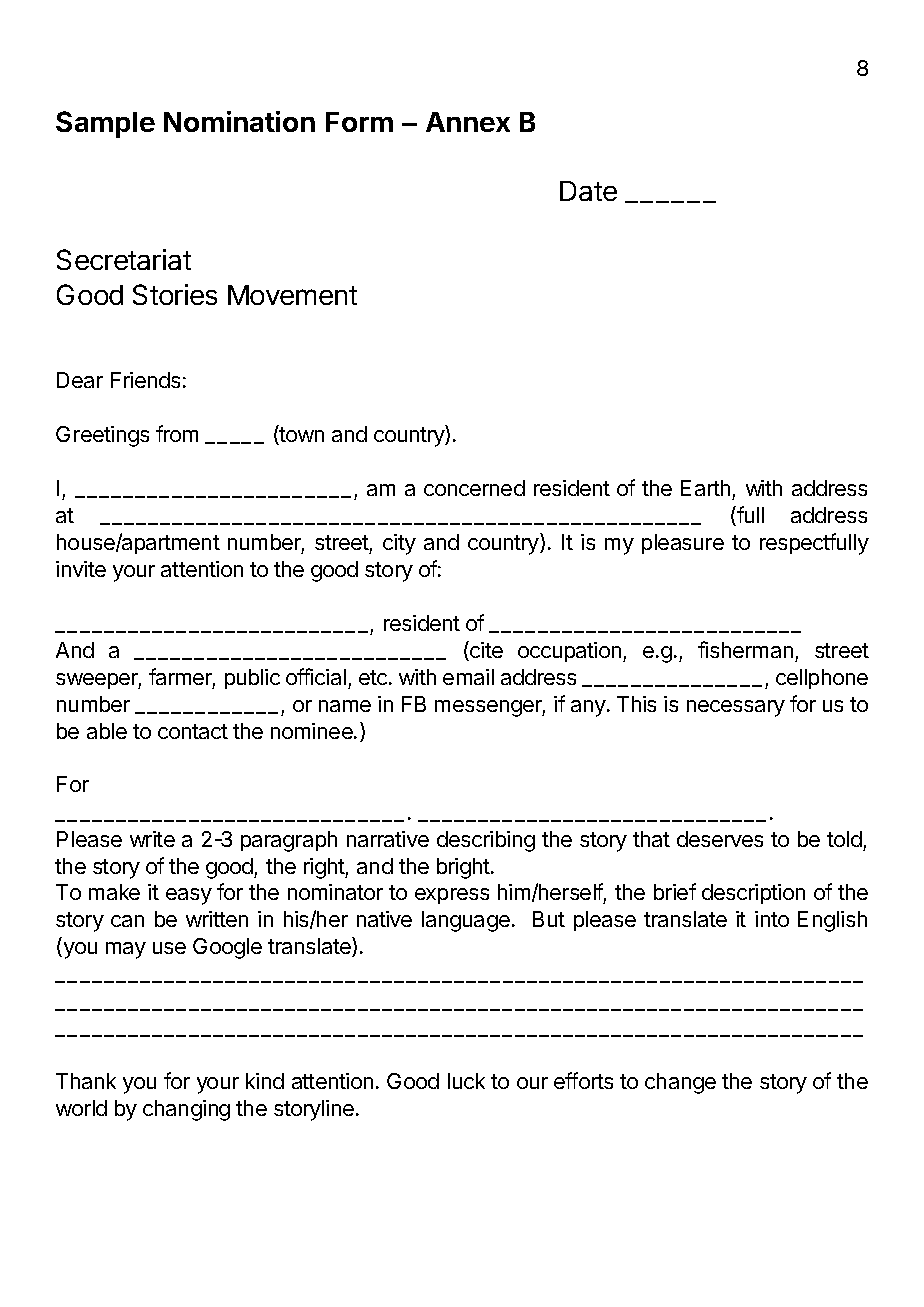 The width and height of the screenshot is (924, 1307). Describe the element at coordinates (193, 731) in the screenshot. I see `contact` at that location.
